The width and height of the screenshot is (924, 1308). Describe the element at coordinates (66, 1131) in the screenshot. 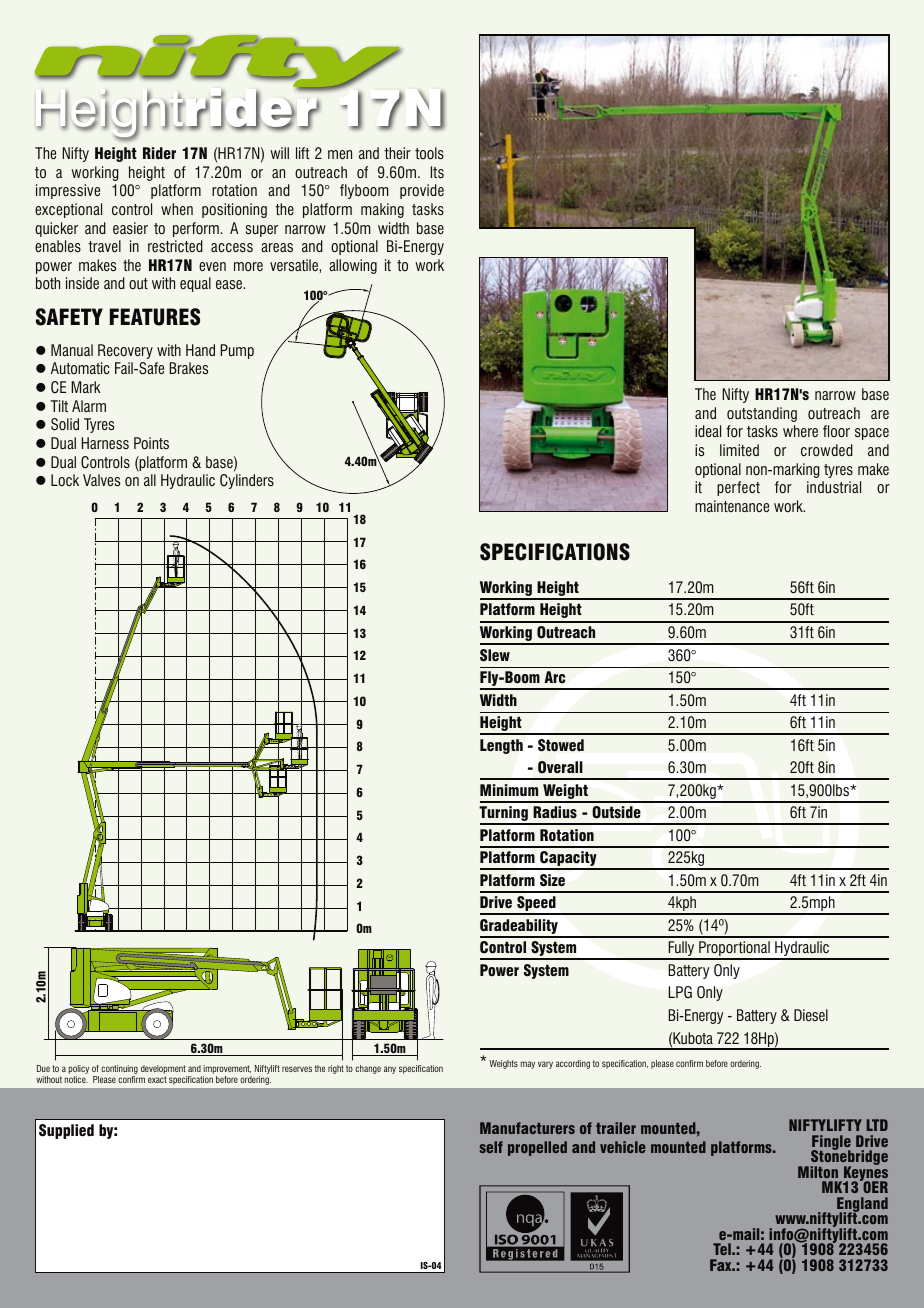

I see `Supplied` at that location.
